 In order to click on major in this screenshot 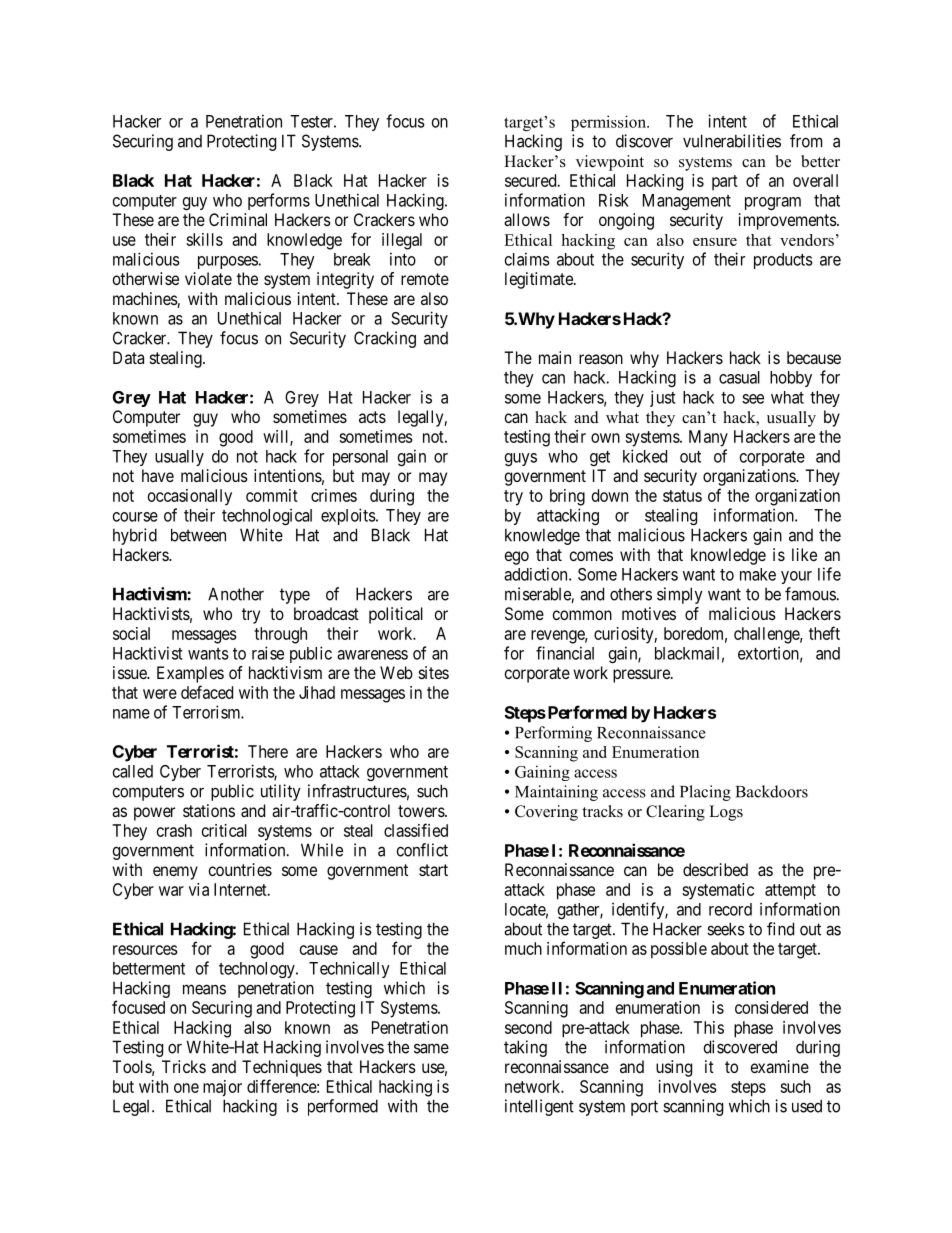, I will do `click(222, 1088)`.
